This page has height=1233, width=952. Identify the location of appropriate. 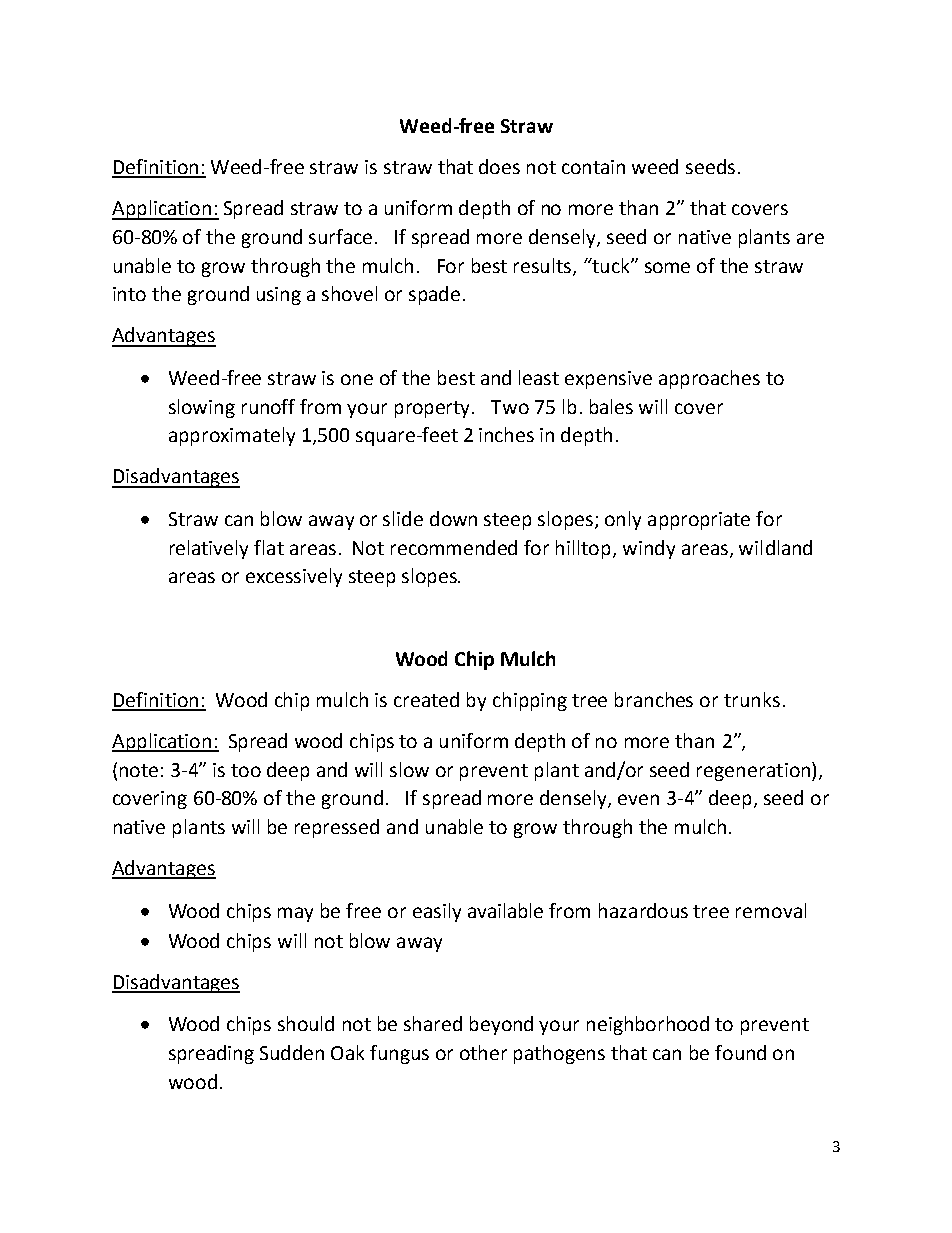
(699, 521).
